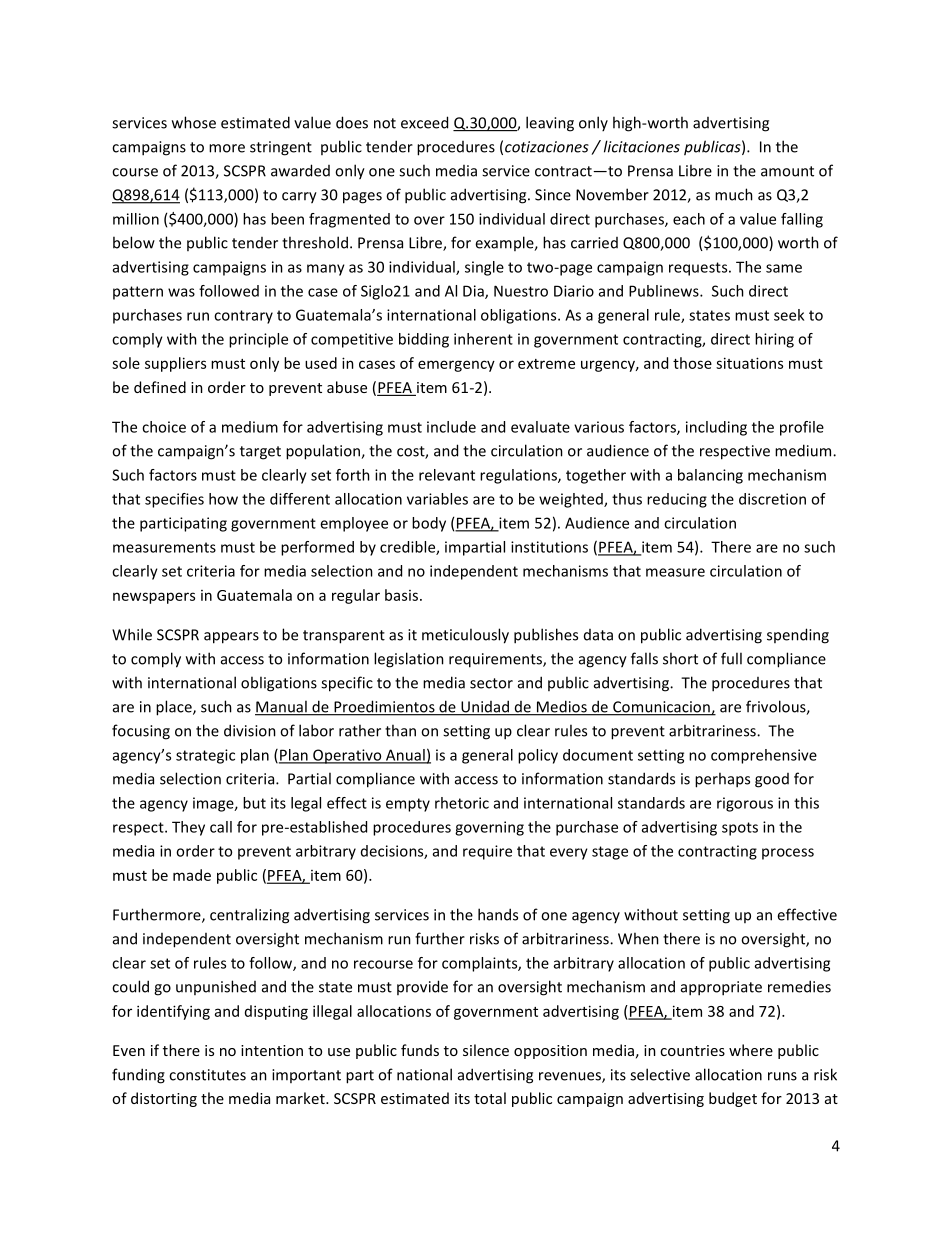 This image has width=952, height=1233. I want to click on exceed, so click(424, 122).
